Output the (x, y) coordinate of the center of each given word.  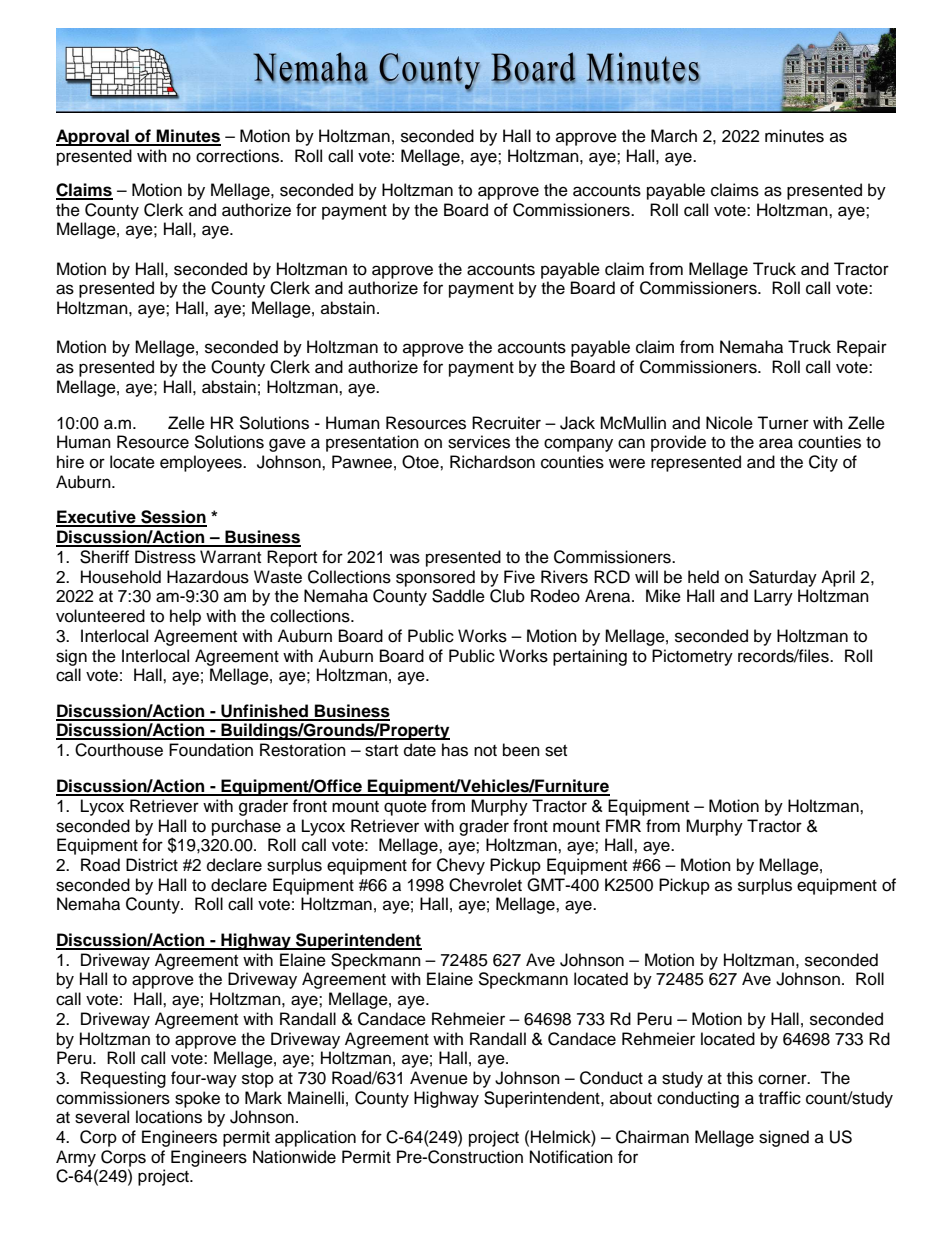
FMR (623, 825)
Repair (862, 348)
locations (169, 1117)
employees (202, 463)
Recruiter (506, 423)
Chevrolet (485, 885)
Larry (773, 597)
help (185, 617)
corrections (238, 156)
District (152, 865)
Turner (783, 423)
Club (507, 596)
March (674, 136)
